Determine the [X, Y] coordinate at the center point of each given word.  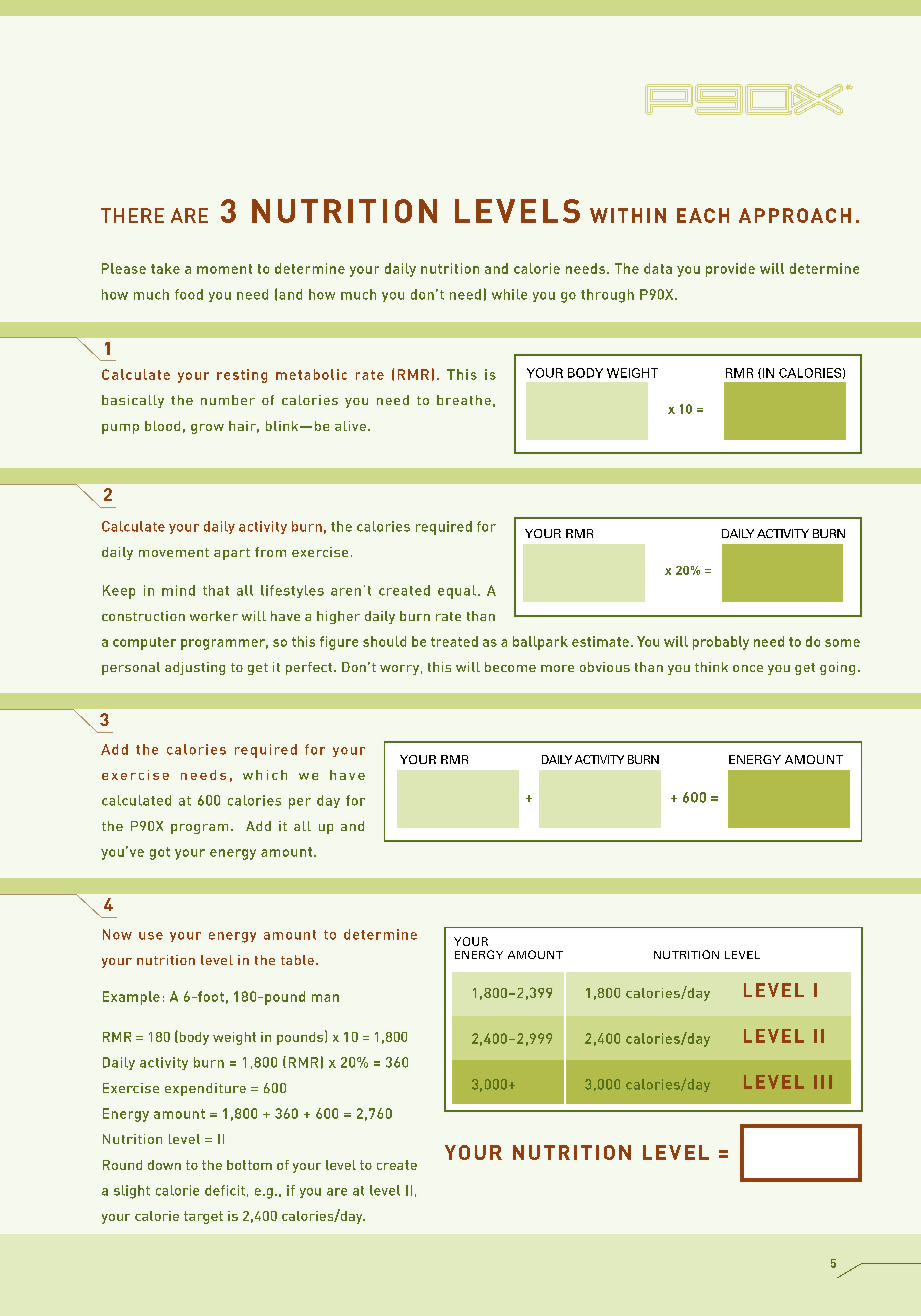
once [748, 668]
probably [721, 643]
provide [730, 270]
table [297, 960]
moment [224, 269]
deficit [225, 1190]
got [160, 853]
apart [232, 554]
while [509, 294]
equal [457, 592]
